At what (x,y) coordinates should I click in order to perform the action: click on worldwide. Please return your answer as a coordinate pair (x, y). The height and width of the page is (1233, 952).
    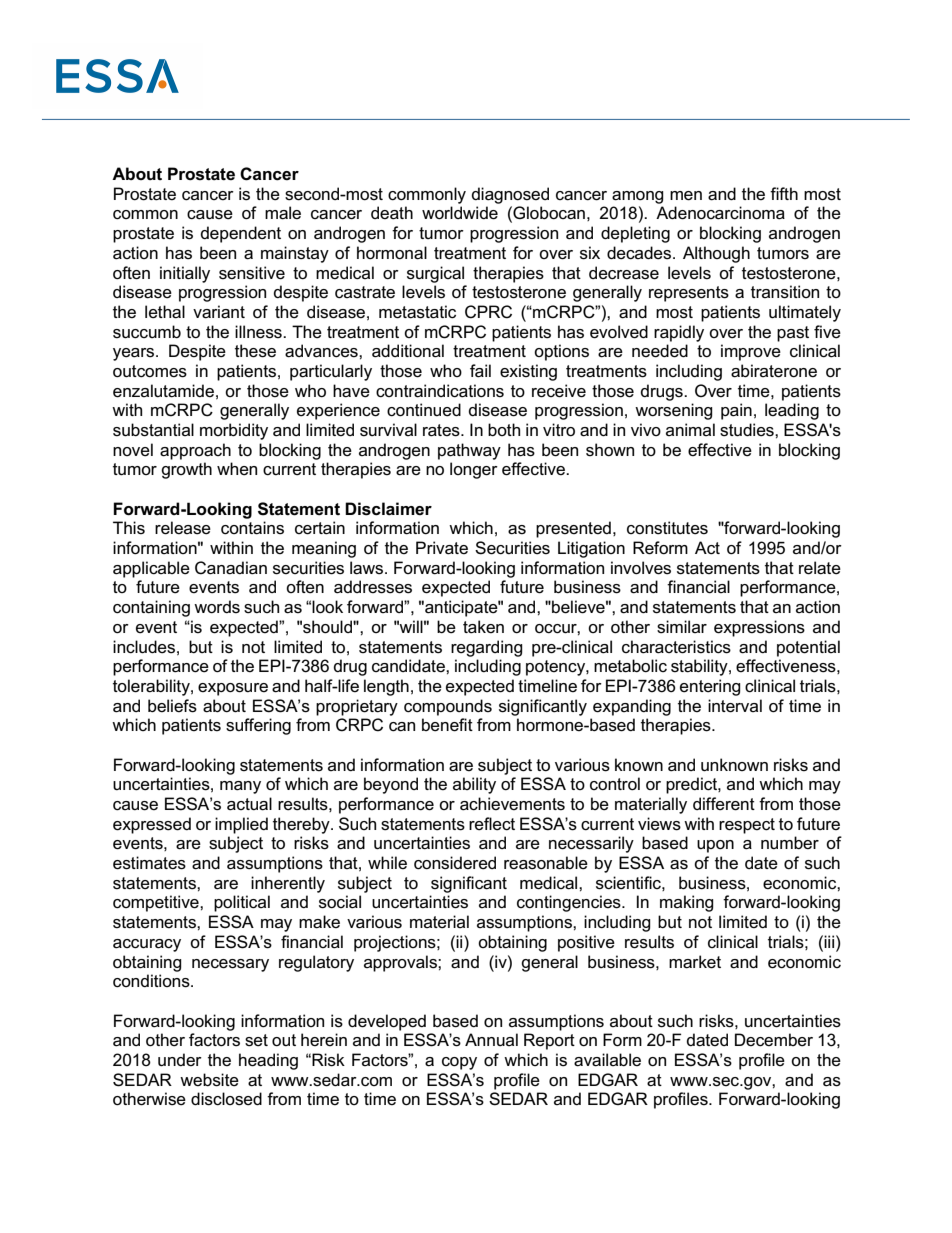
    Looking at the image, I should click on (460, 213).
